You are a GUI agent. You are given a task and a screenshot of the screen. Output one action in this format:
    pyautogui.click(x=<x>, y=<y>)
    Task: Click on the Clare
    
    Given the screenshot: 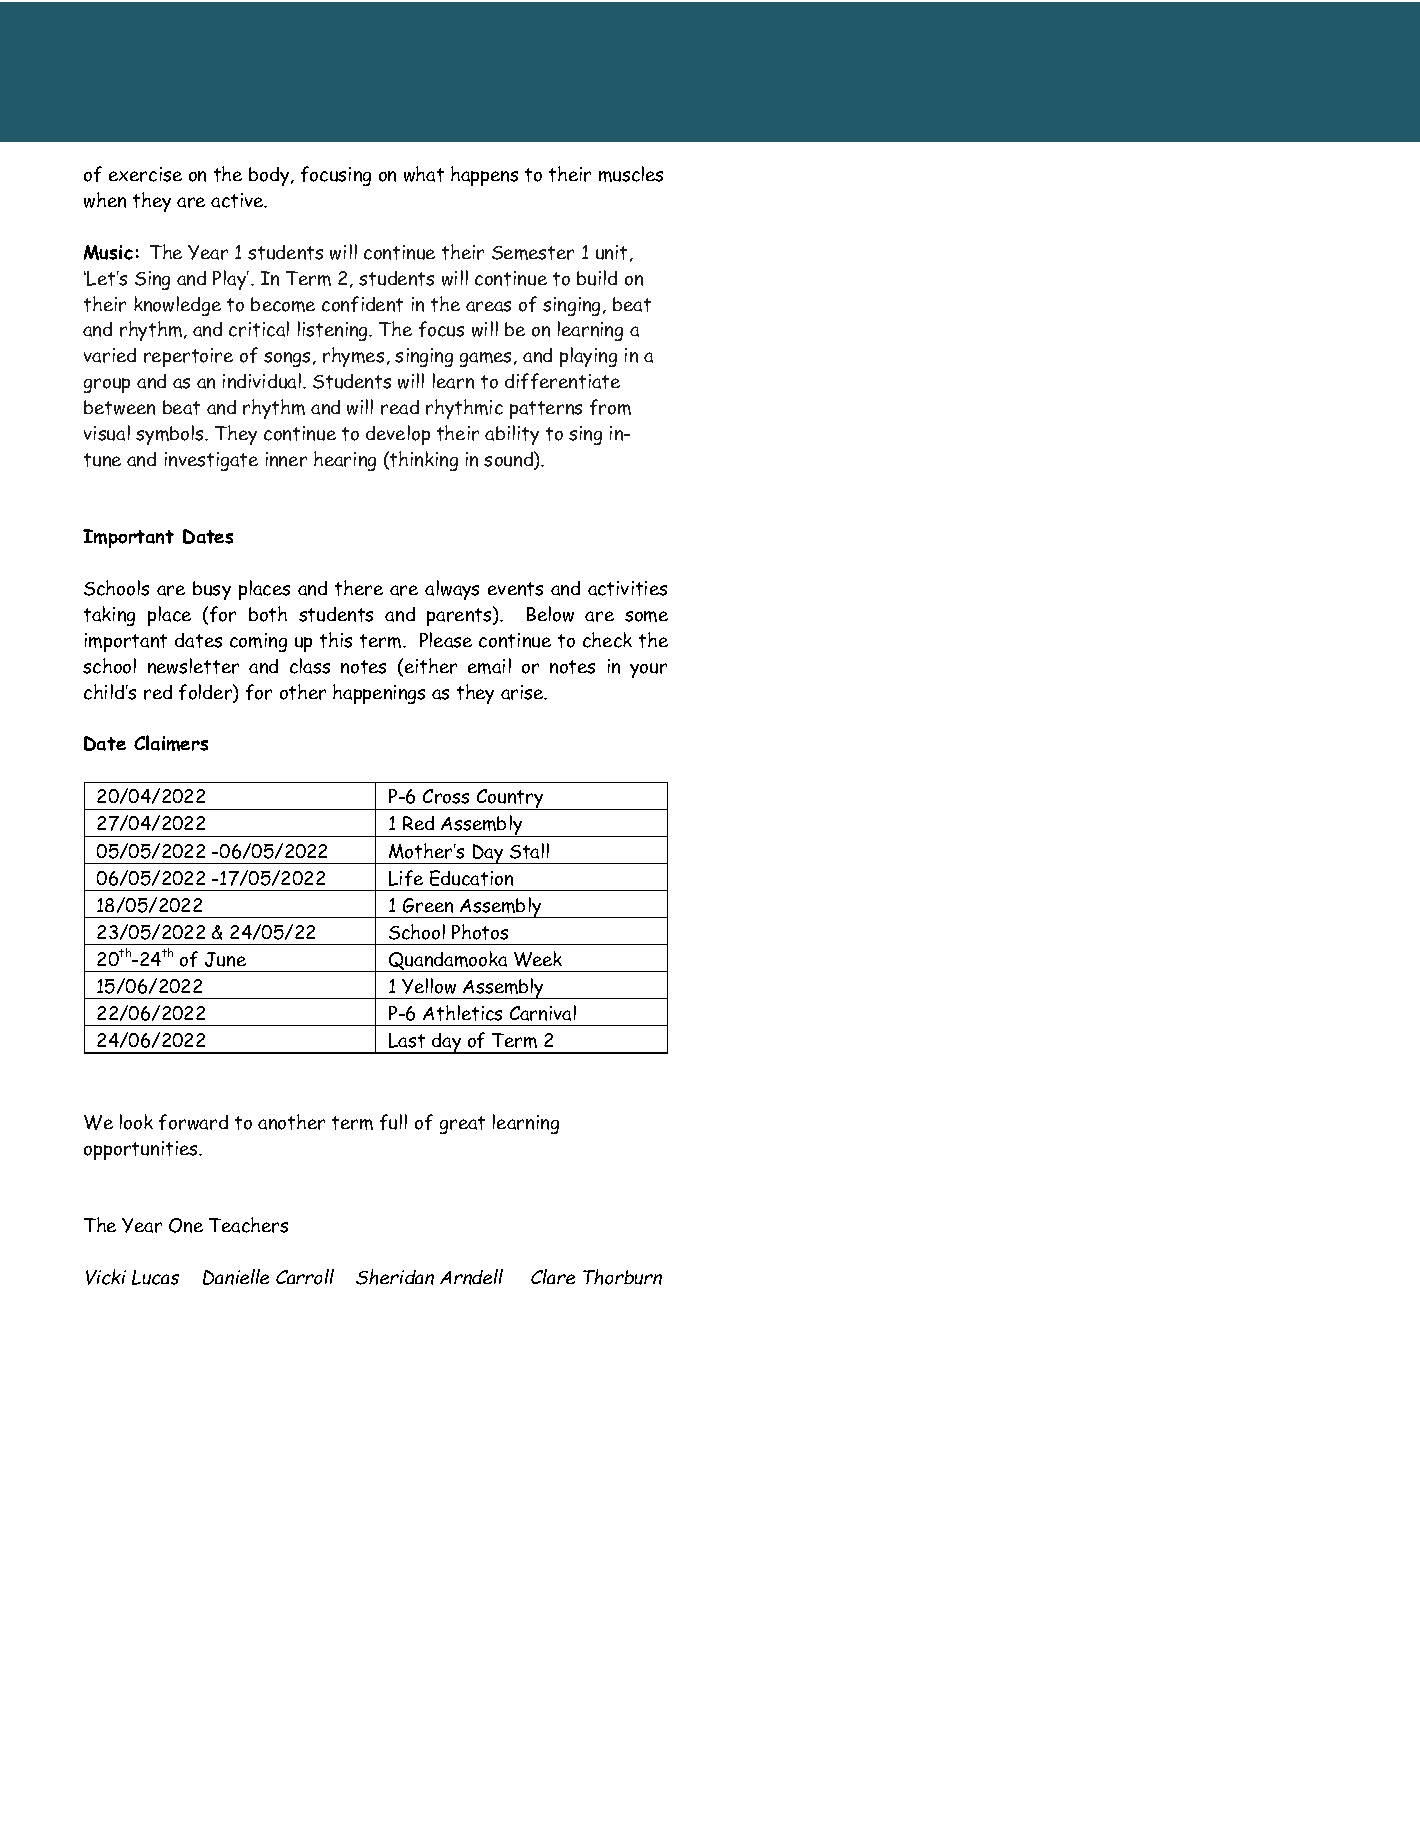 What is the action you would take?
    pyautogui.click(x=553, y=1276)
